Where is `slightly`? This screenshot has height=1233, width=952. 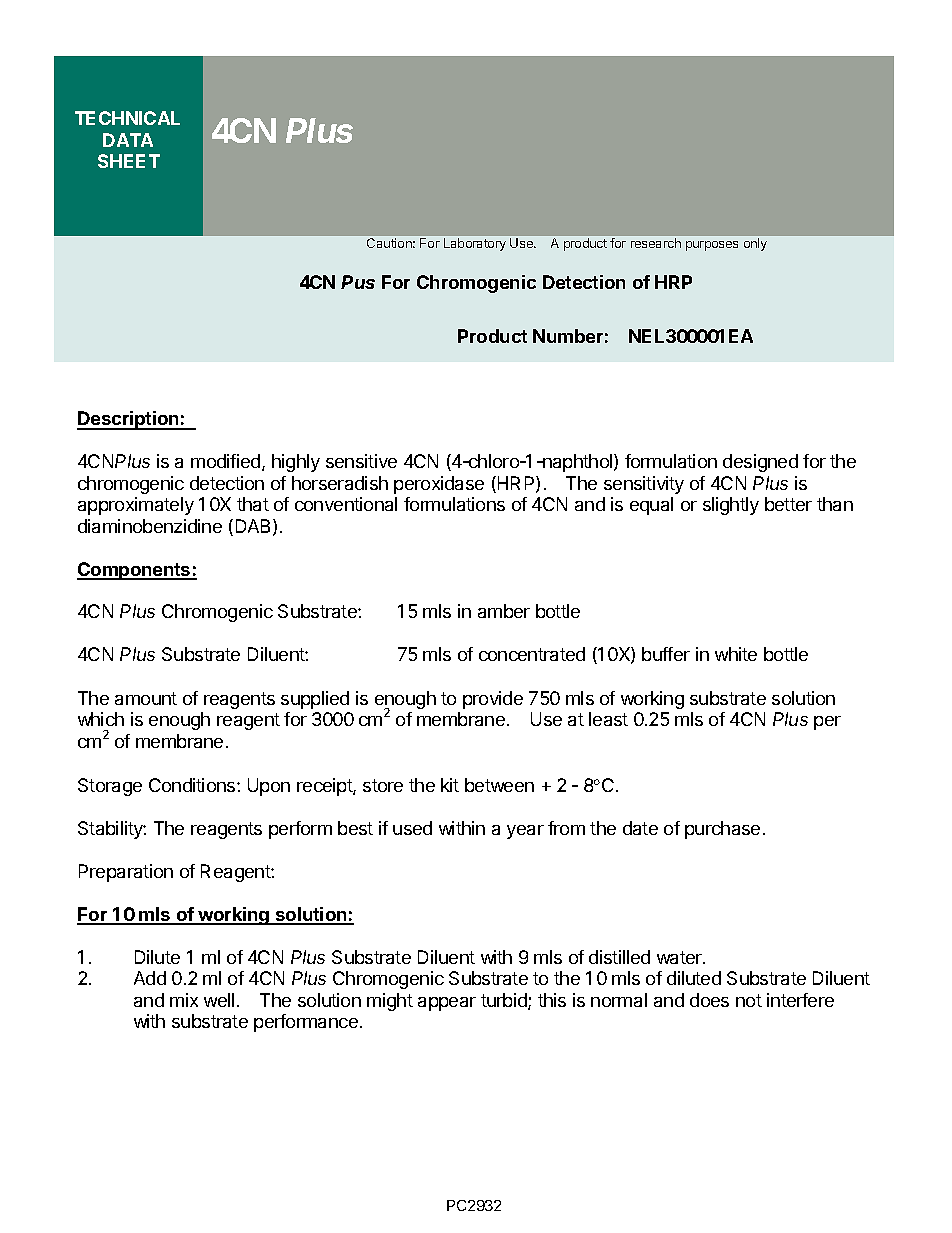
slightly is located at coordinates (731, 506).
